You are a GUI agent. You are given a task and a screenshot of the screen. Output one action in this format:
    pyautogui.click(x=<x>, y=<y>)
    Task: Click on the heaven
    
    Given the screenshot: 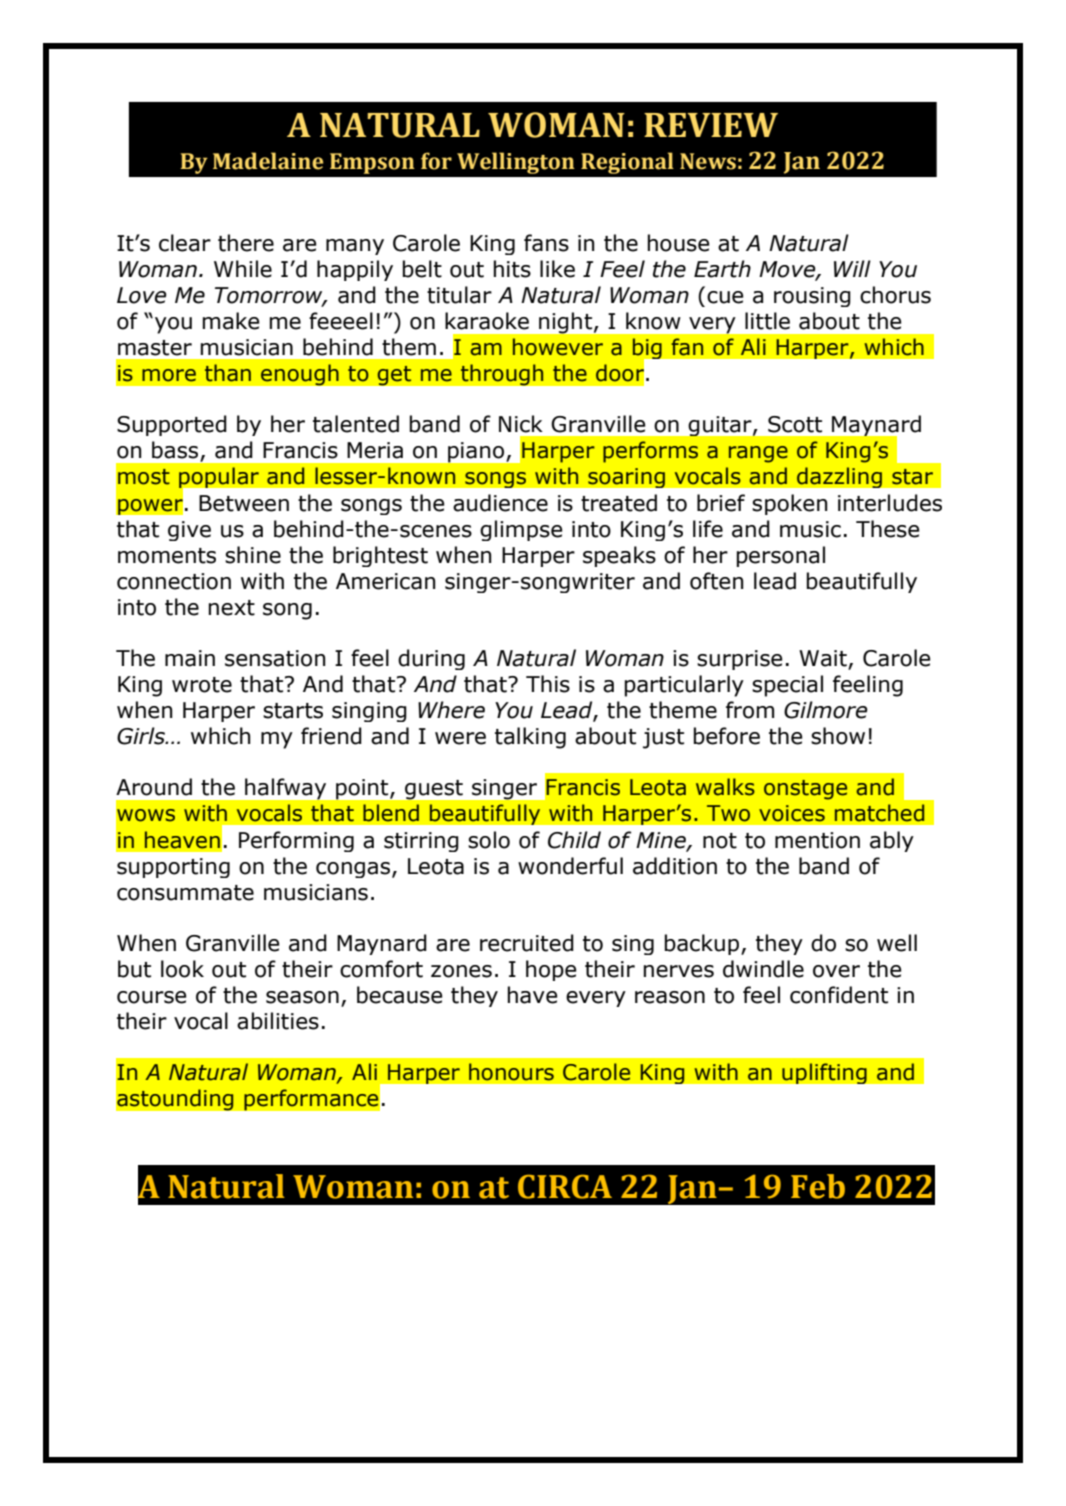 What is the action you would take?
    pyautogui.click(x=182, y=840)
